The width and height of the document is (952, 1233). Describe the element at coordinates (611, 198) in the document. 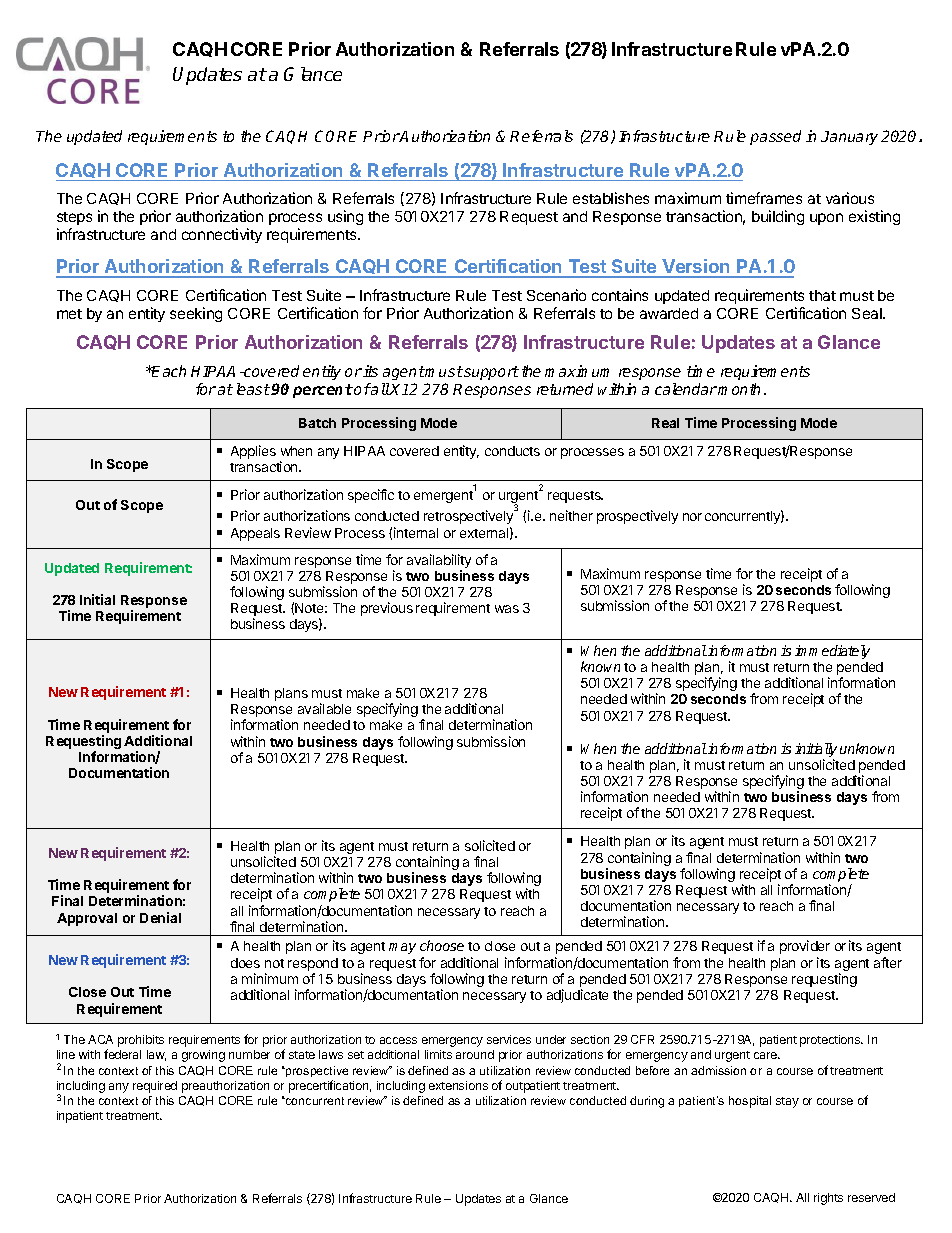

I see `establishes` at that location.
